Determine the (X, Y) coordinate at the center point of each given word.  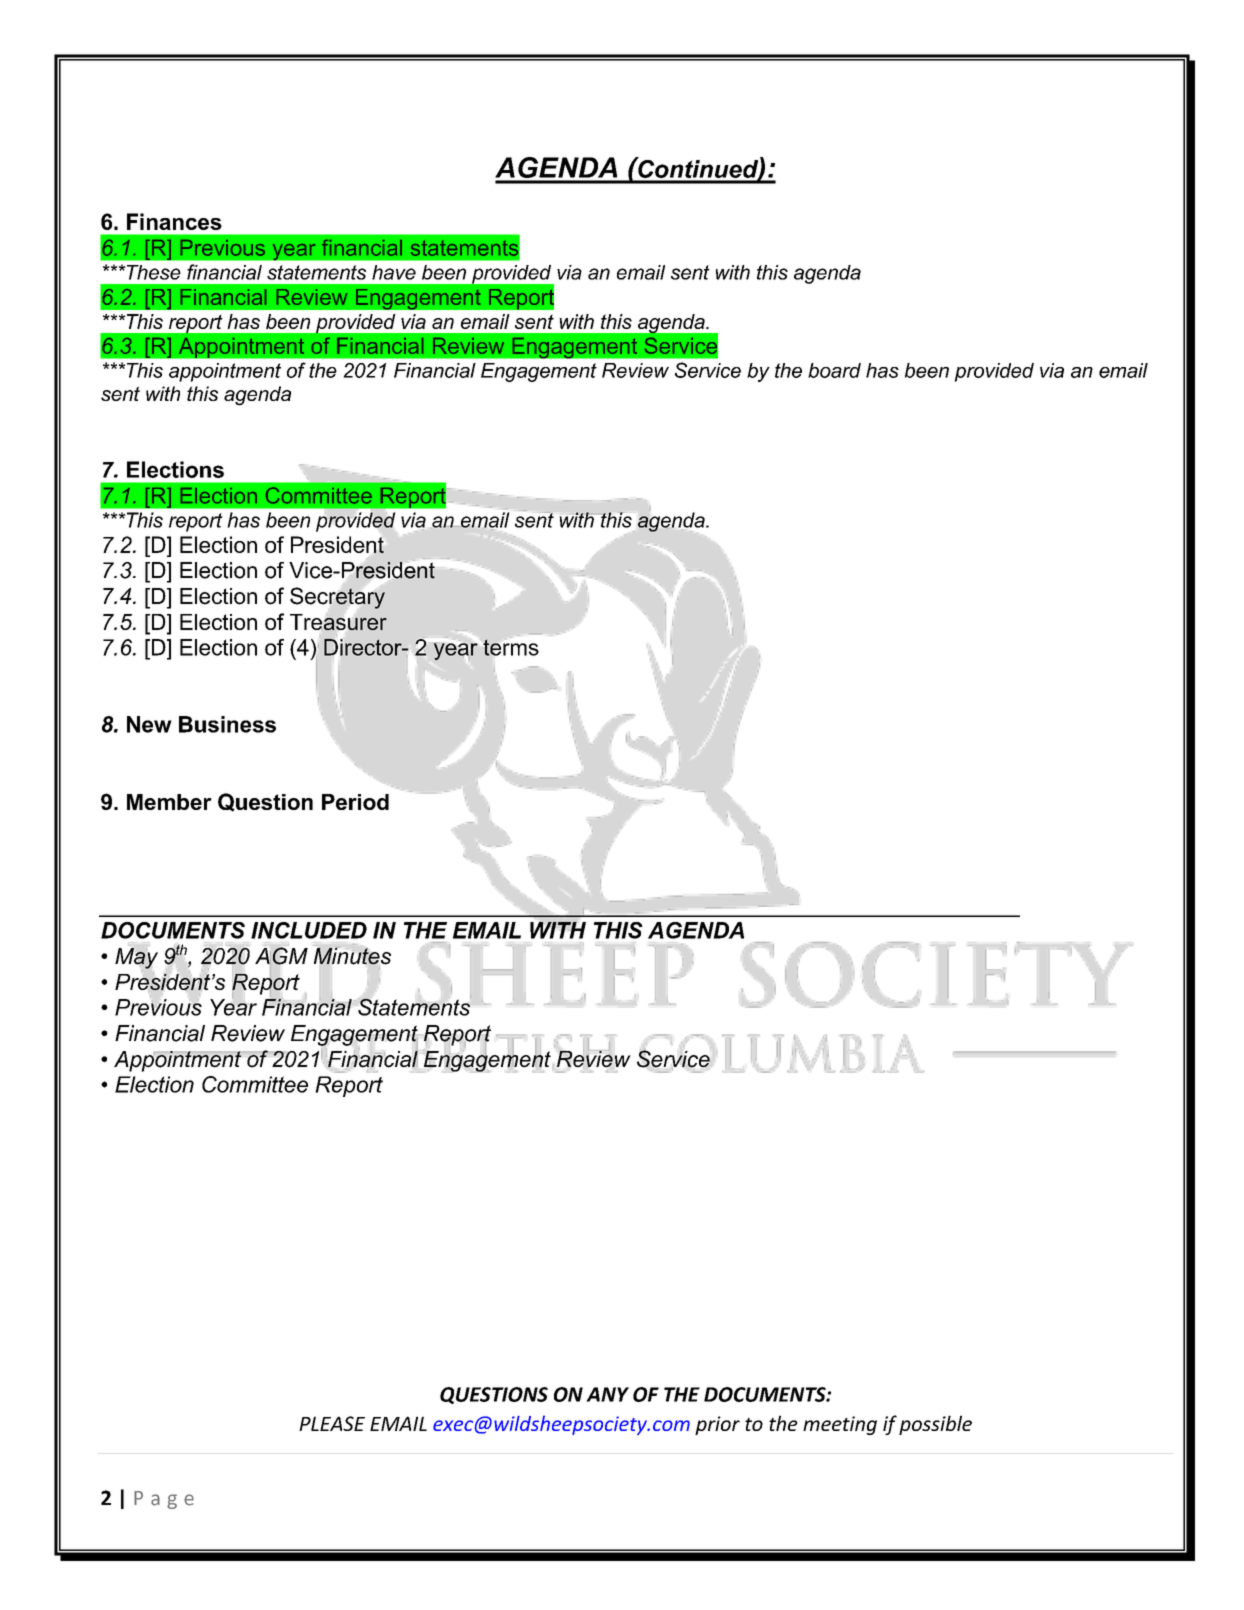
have (394, 272)
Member (169, 802)
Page (164, 1500)
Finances (174, 221)
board (834, 370)
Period (355, 802)
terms (511, 646)
